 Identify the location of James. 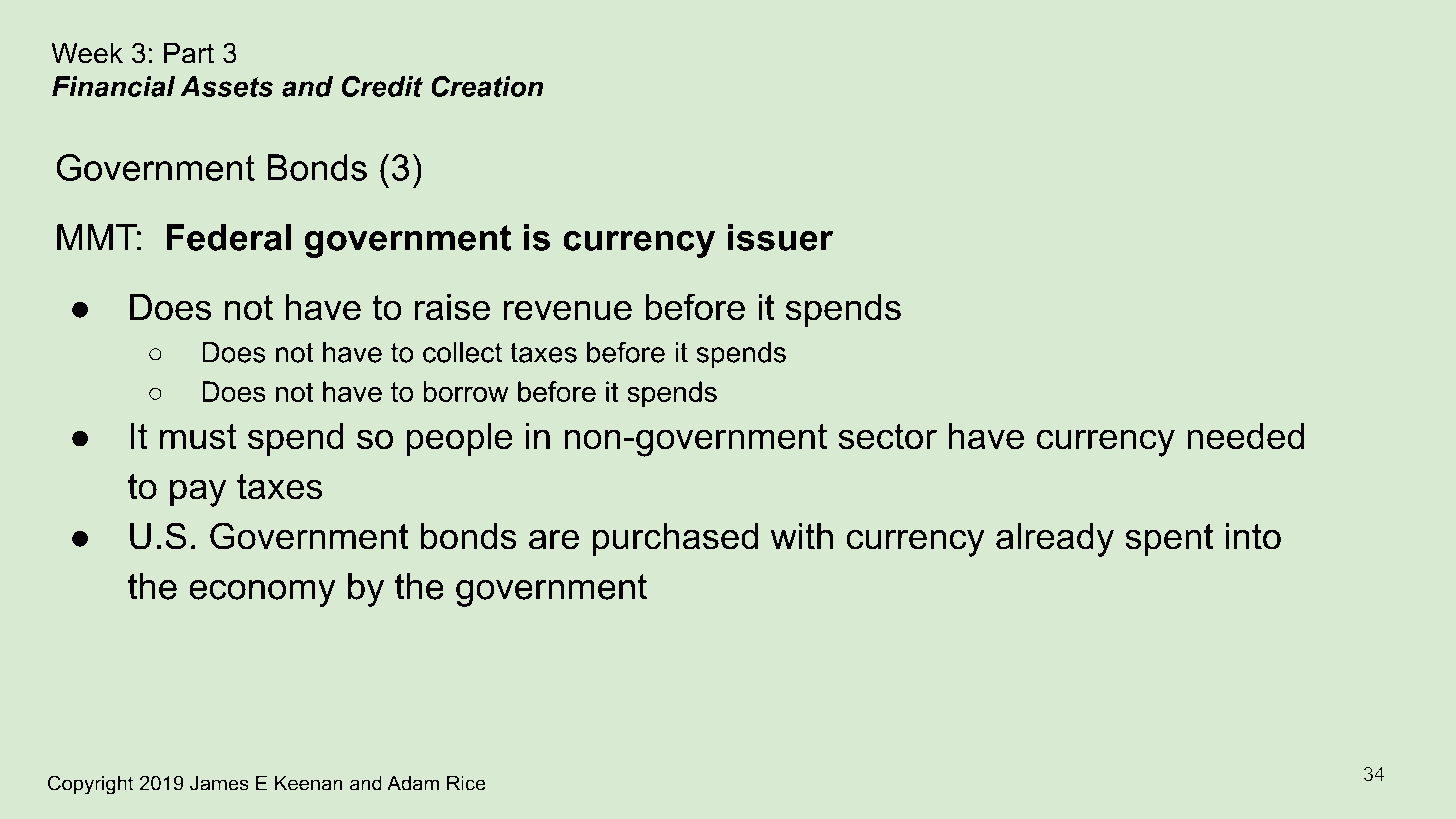
(219, 783).
